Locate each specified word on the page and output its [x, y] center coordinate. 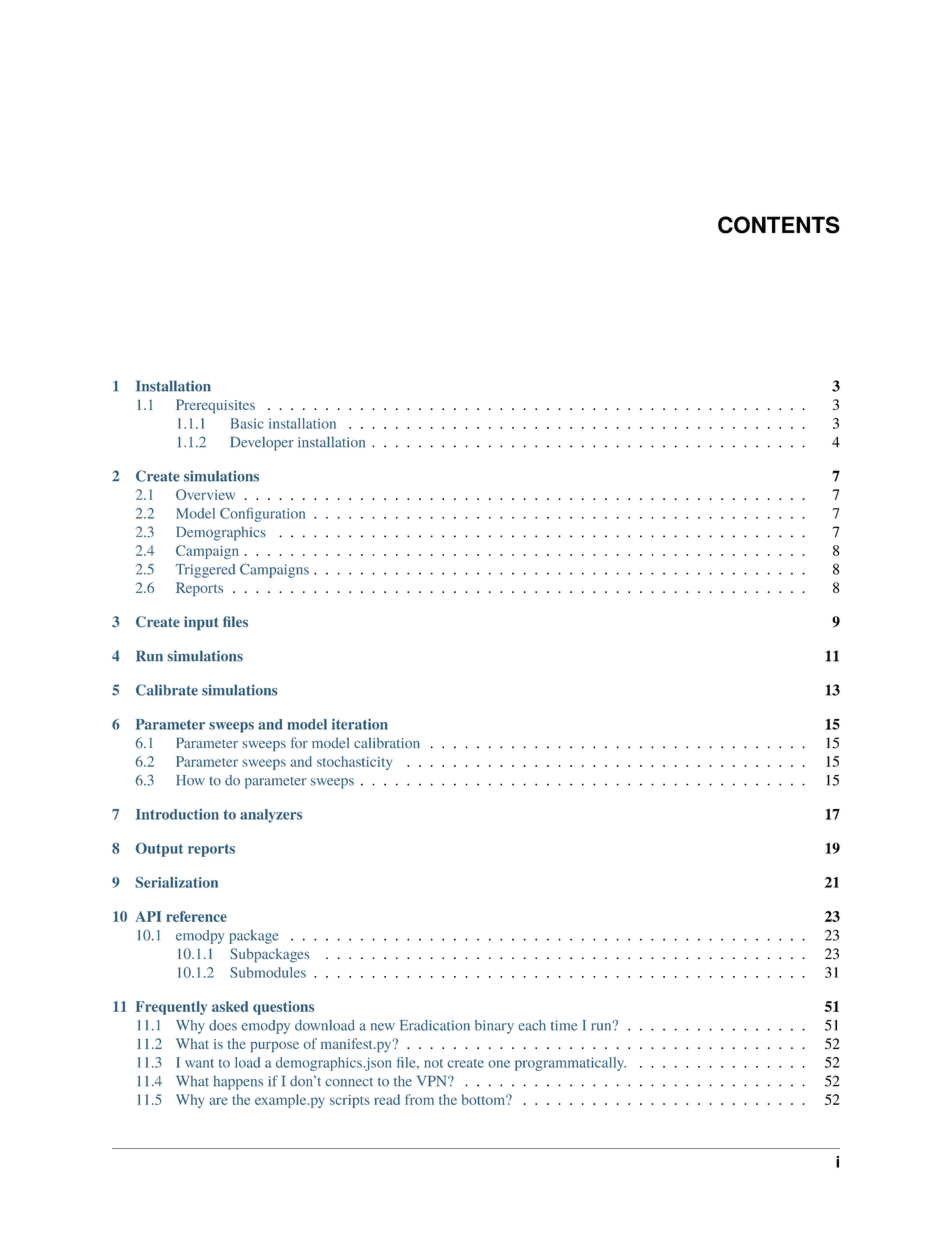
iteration [360, 724]
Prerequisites [215, 406]
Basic [247, 423]
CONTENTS [779, 225]
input [201, 623]
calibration [387, 743]
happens [238, 1083]
